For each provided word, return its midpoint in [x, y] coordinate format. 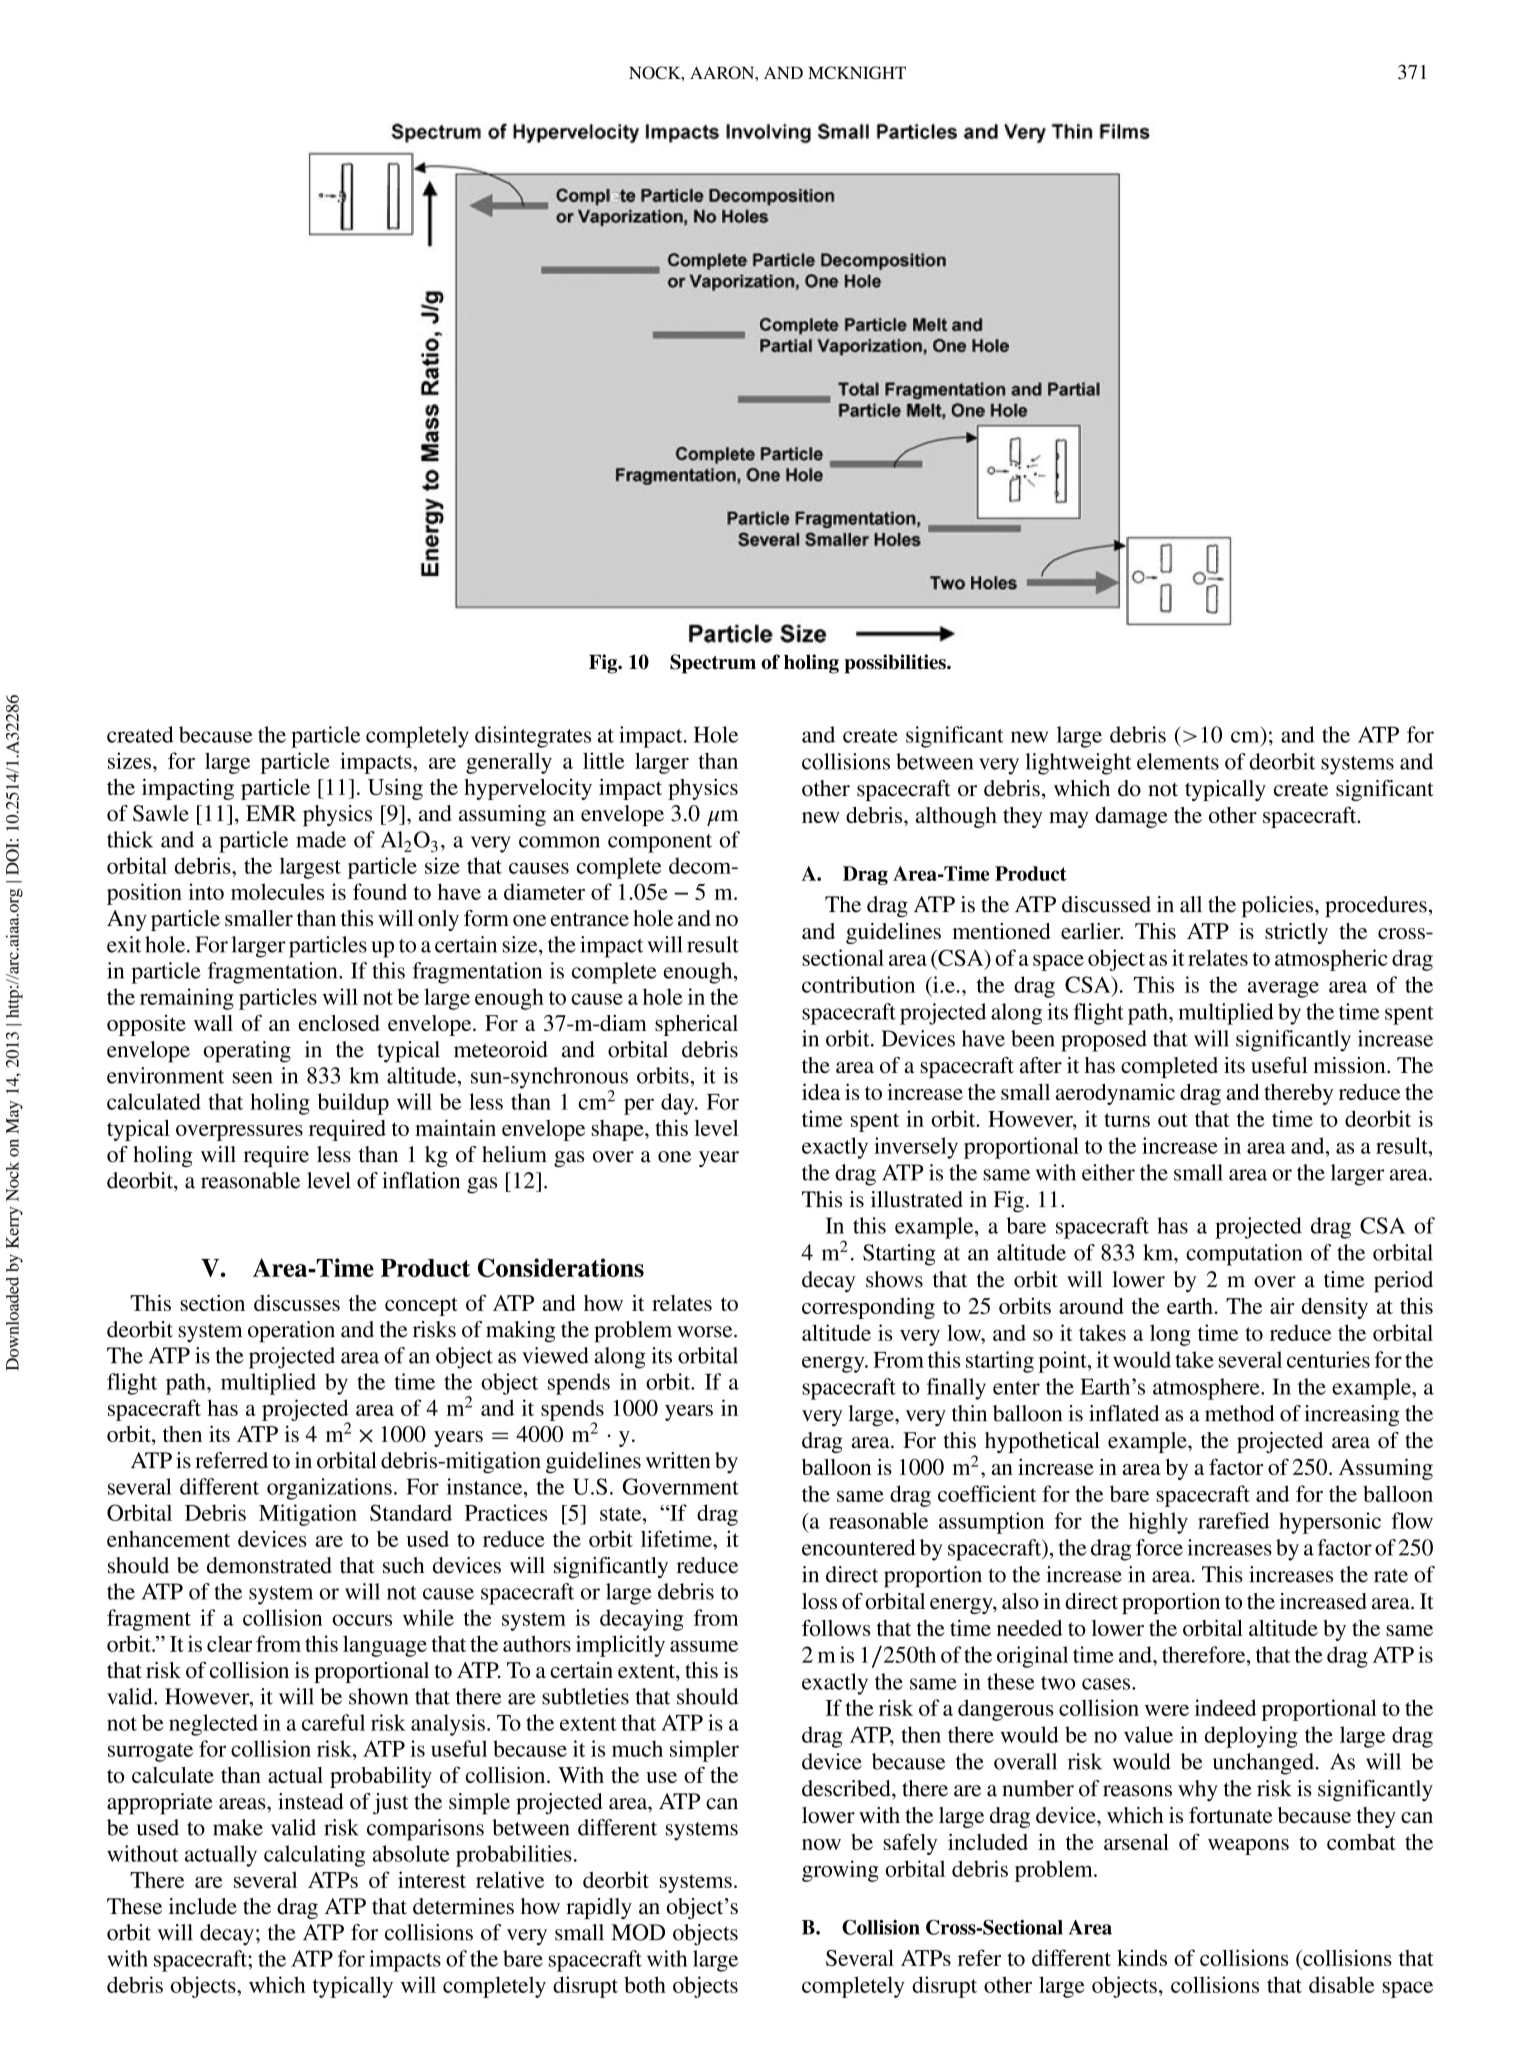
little [603, 760]
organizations [329, 1489]
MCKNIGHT [857, 72]
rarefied [1233, 1520]
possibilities [896, 664]
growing [840, 1871]
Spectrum [713, 664]
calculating [314, 1856]
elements [1178, 761]
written [678, 1460]
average [1283, 989]
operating [247, 1052]
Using [395, 789]
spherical [696, 1025]
